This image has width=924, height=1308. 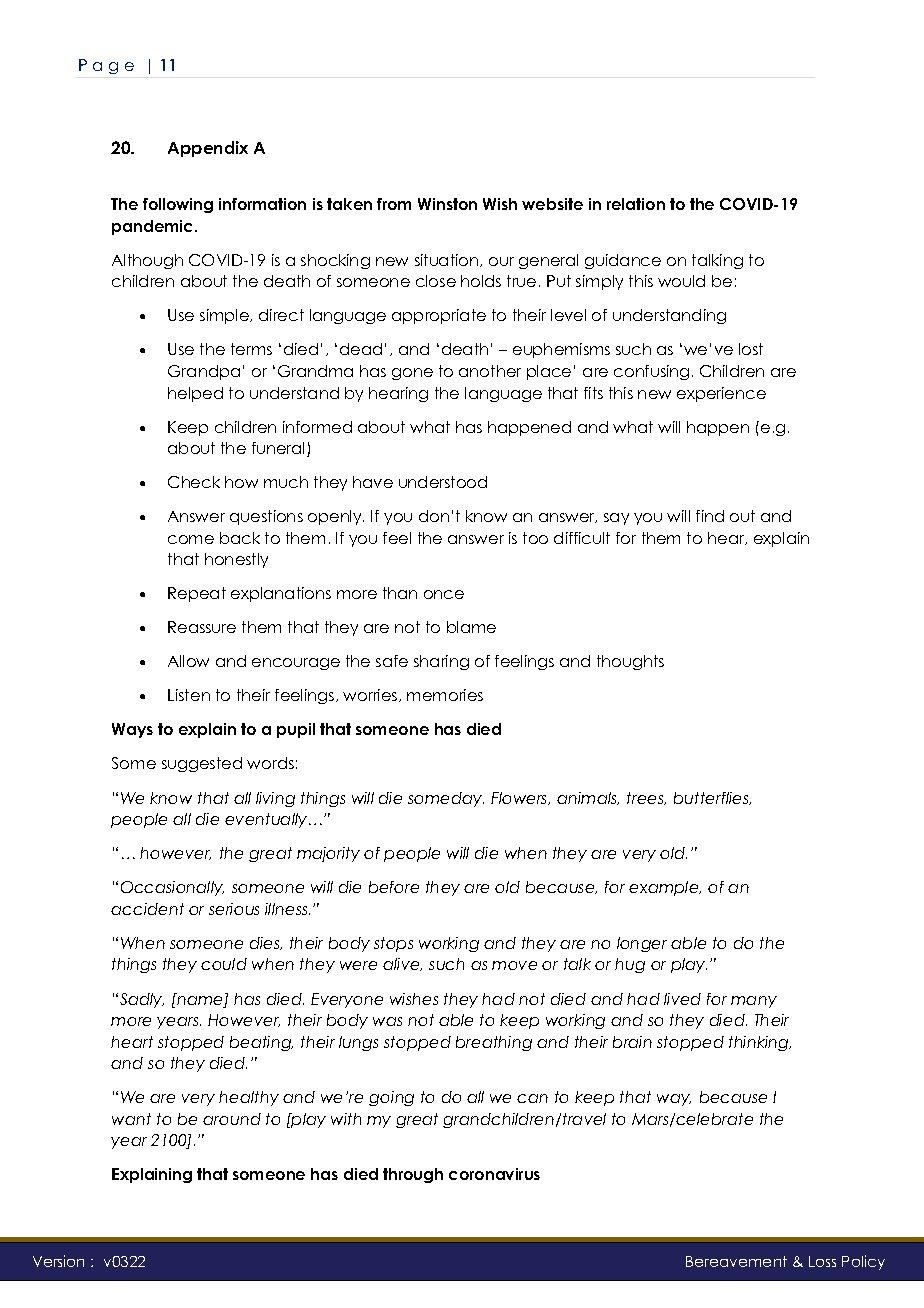 What do you see at coordinates (754, 1002) in the image?
I see `many` at bounding box center [754, 1002].
